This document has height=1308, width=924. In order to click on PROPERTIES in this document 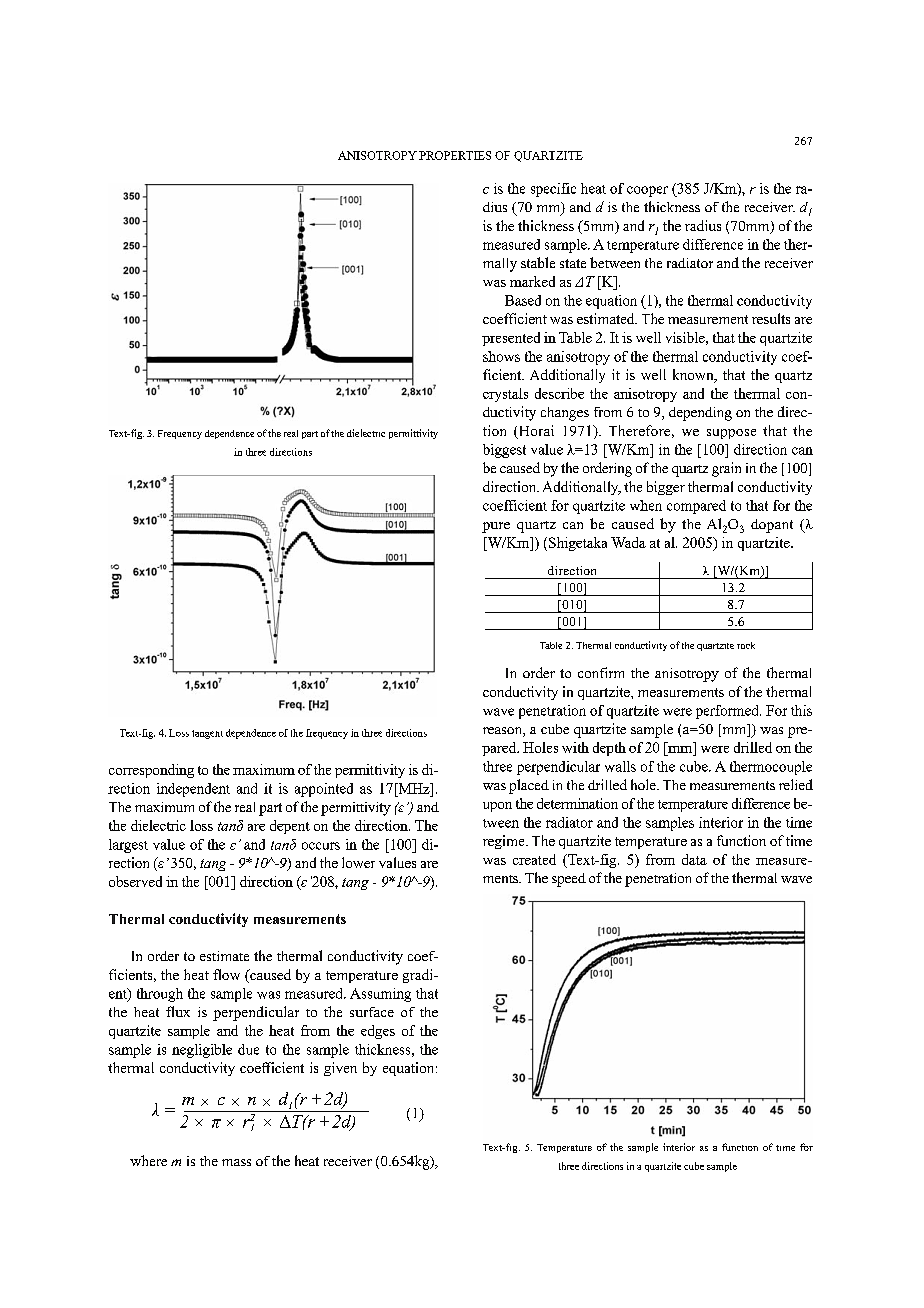, I will do `click(455, 155)`.
